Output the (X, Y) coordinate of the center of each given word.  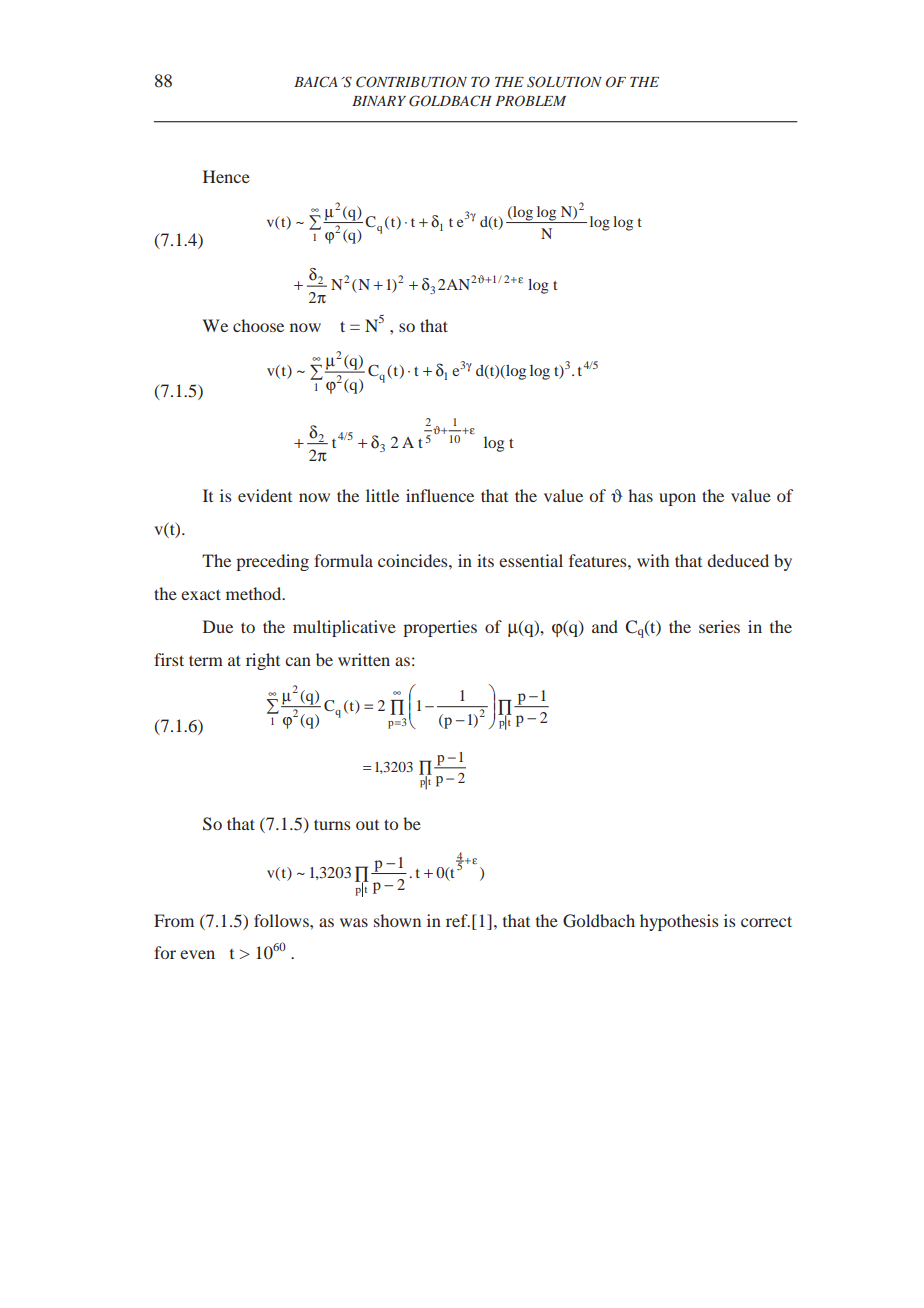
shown (397, 920)
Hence (226, 176)
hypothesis (679, 922)
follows (282, 920)
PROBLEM (530, 101)
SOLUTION (564, 82)
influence (440, 495)
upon (677, 499)
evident (265, 495)
